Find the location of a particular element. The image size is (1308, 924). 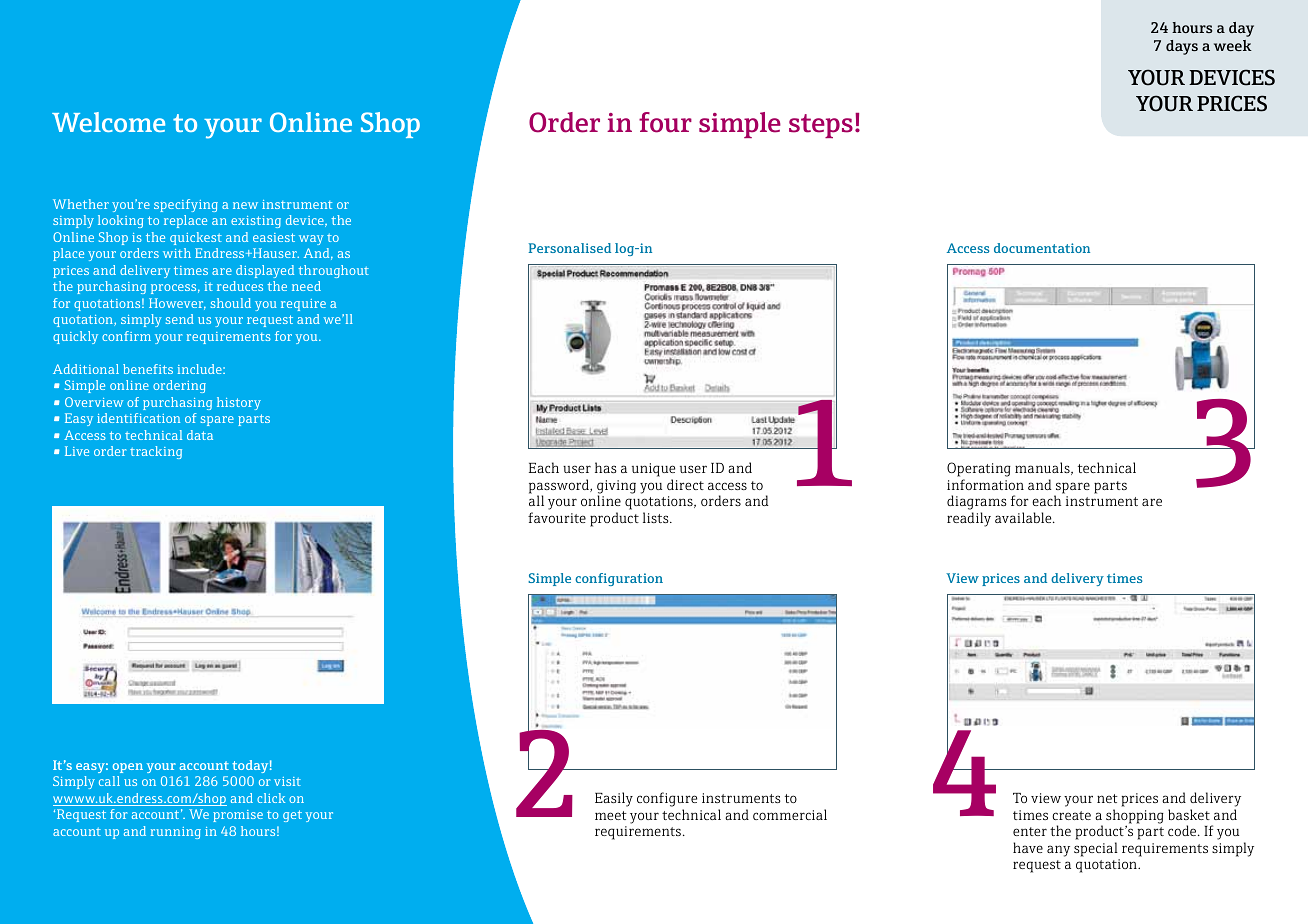

data is located at coordinates (200, 435).
